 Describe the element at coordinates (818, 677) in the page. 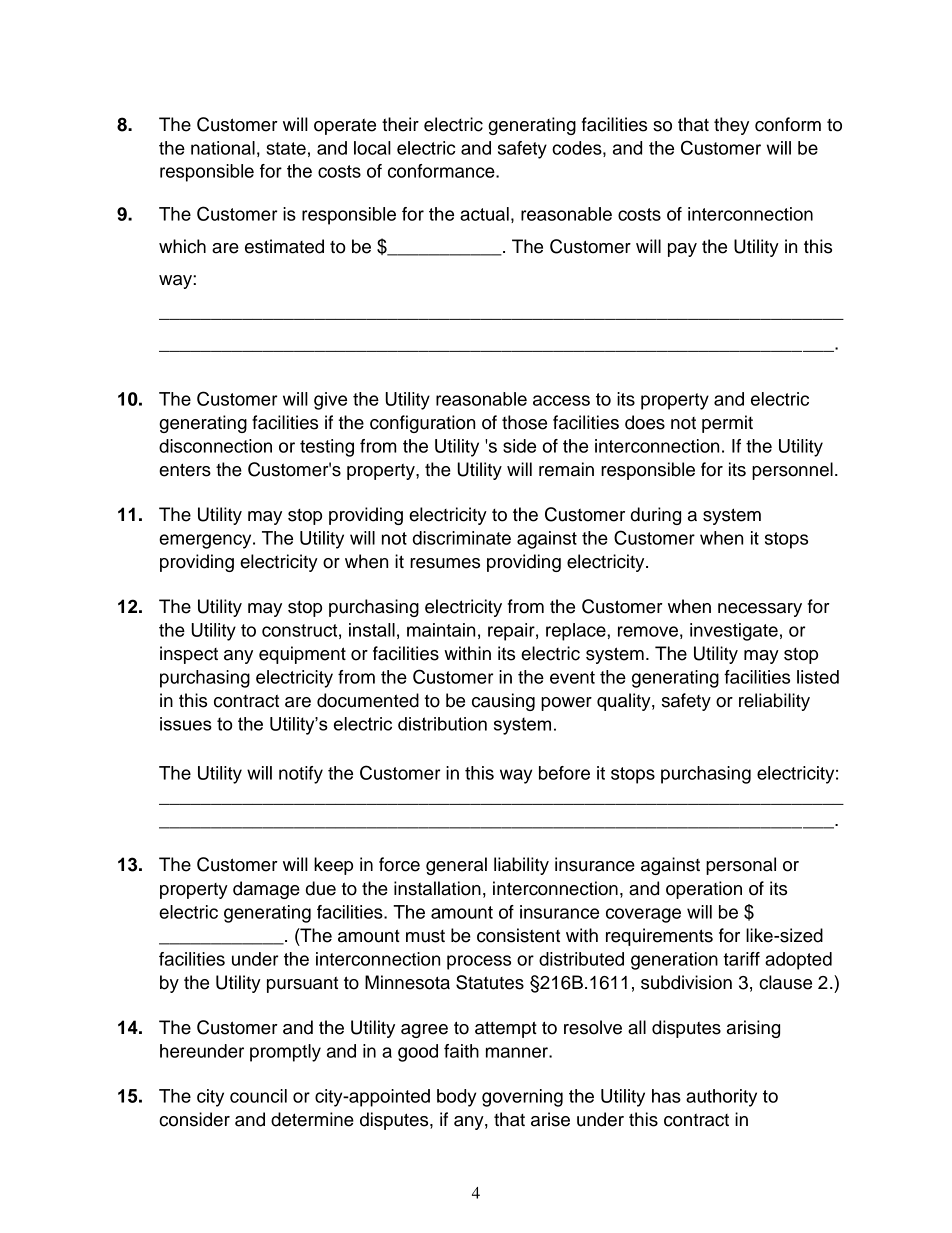

I see `listed` at that location.
